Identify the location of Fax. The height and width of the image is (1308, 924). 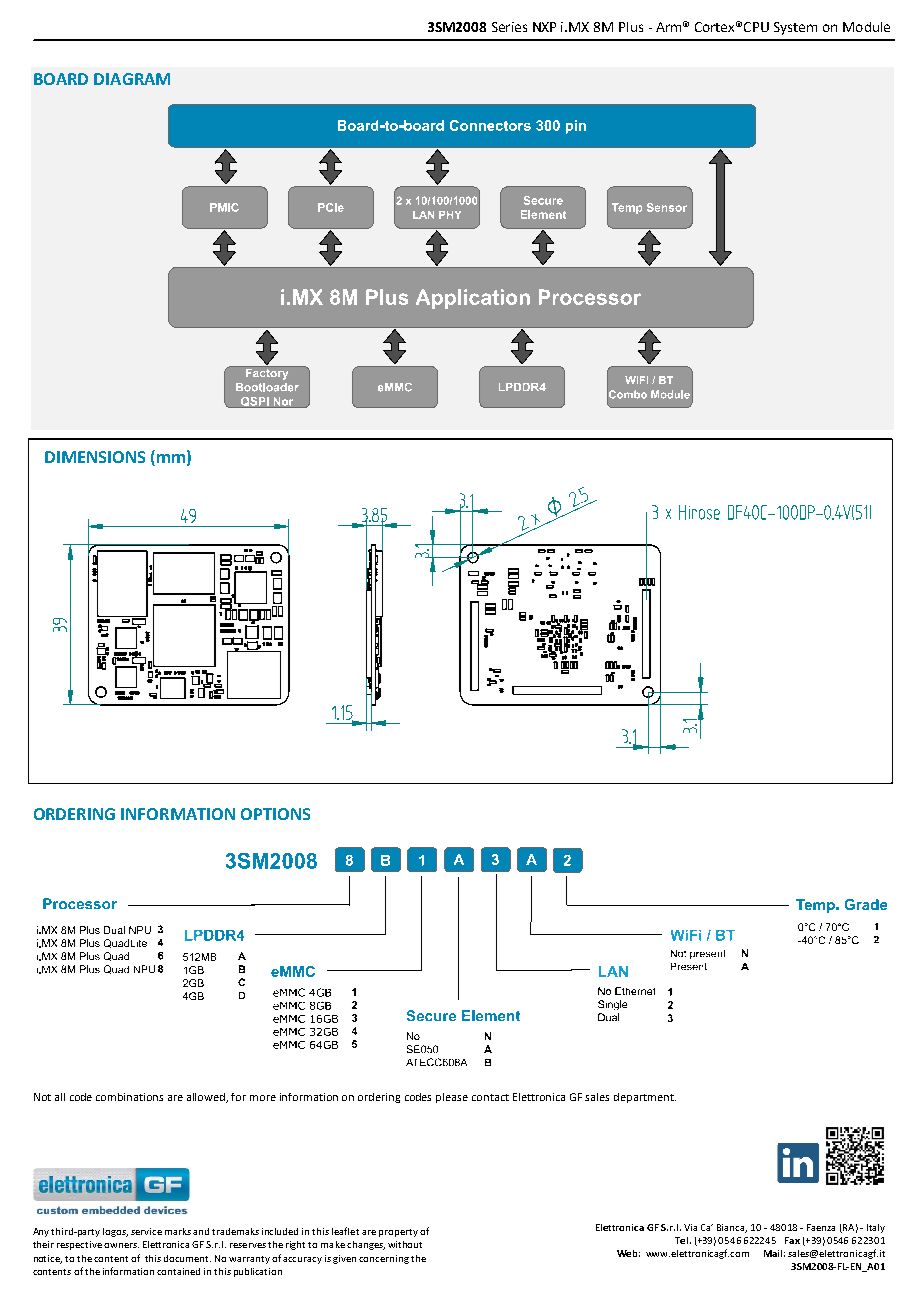
(792, 1240).
